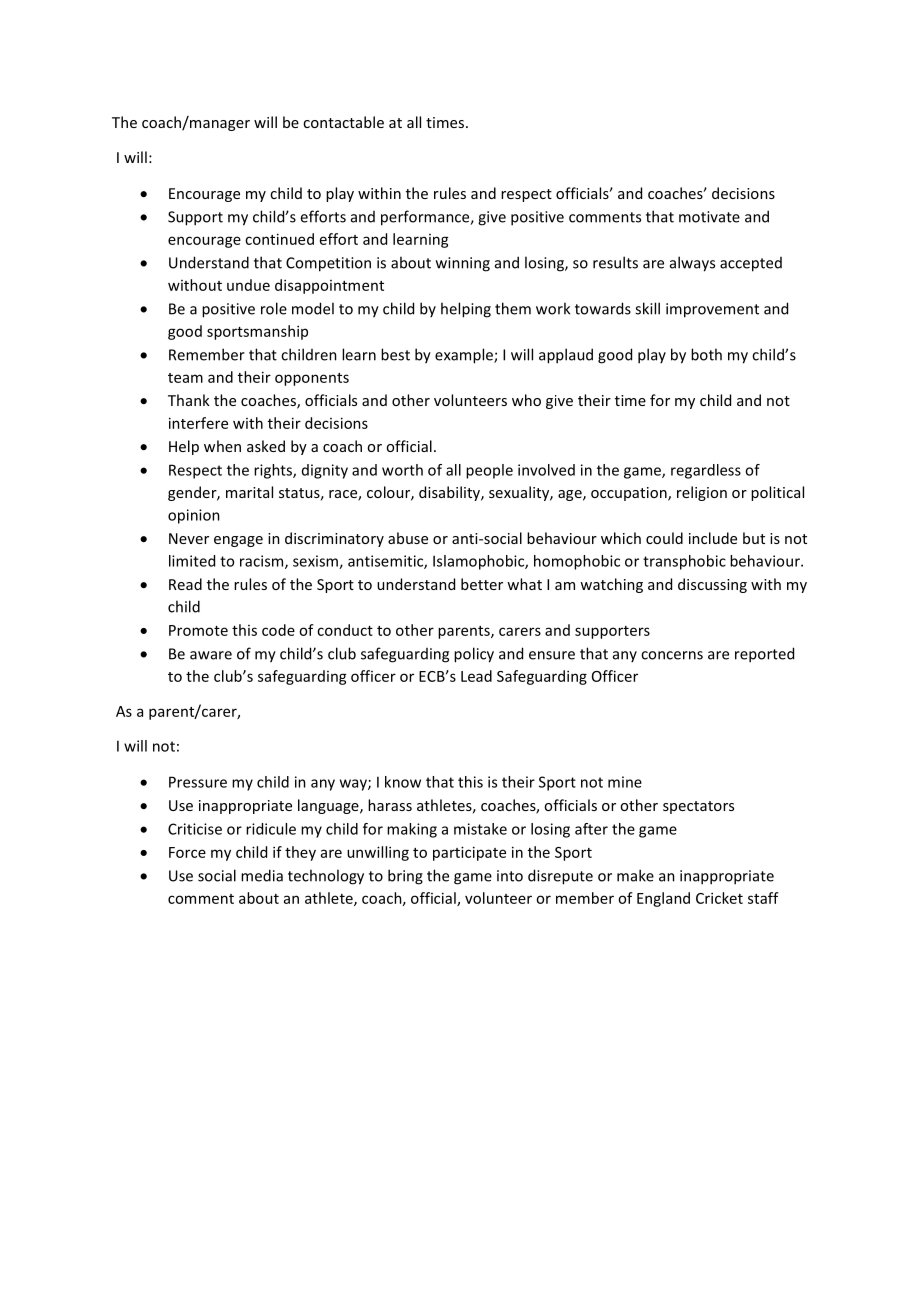 The height and width of the screenshot is (1308, 924). Describe the element at coordinates (706, 471) in the screenshot. I see `regardless` at that location.
